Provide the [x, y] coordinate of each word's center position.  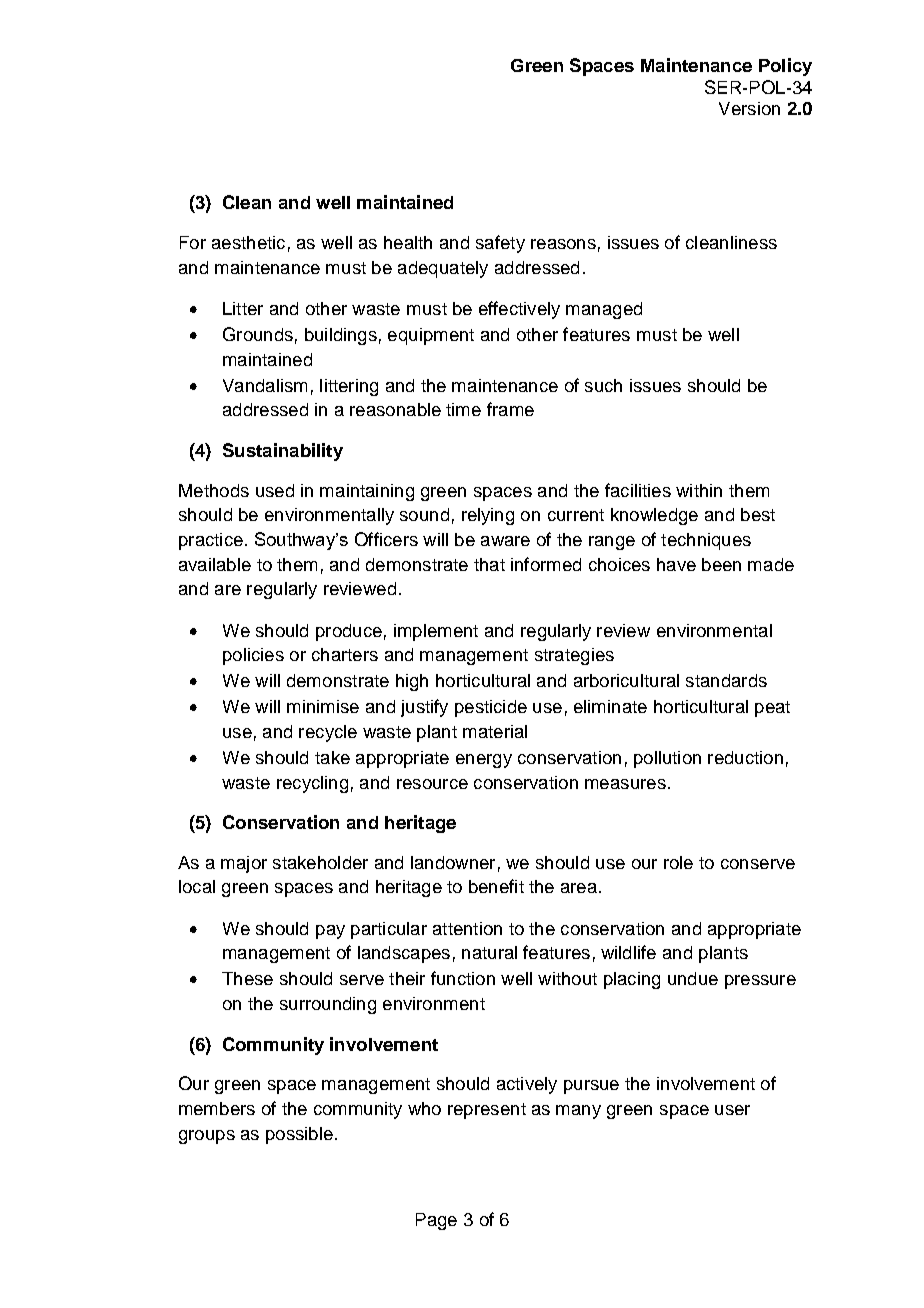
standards [726, 680]
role [678, 862]
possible [299, 1135]
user [732, 1110]
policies [253, 656]
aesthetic [248, 242]
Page [436, 1221]
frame [510, 409]
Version [749, 108]
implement [436, 632]
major [244, 864]
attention [467, 928]
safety [500, 244]
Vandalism [265, 385]
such [603, 385]
